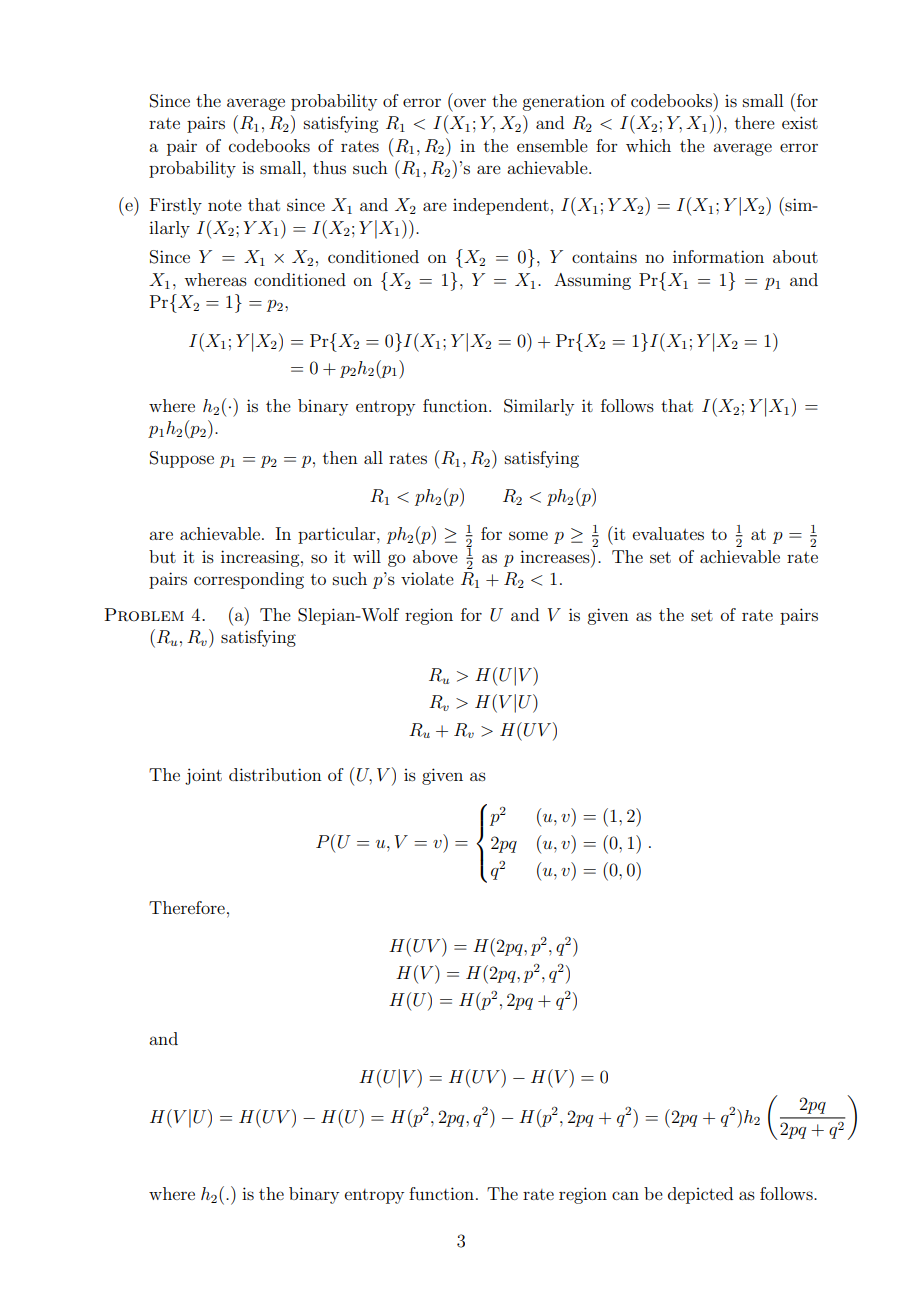 This screenshot has height=1308, width=924. Describe the element at coordinates (182, 459) in the screenshot. I see `Suppose` at that location.
